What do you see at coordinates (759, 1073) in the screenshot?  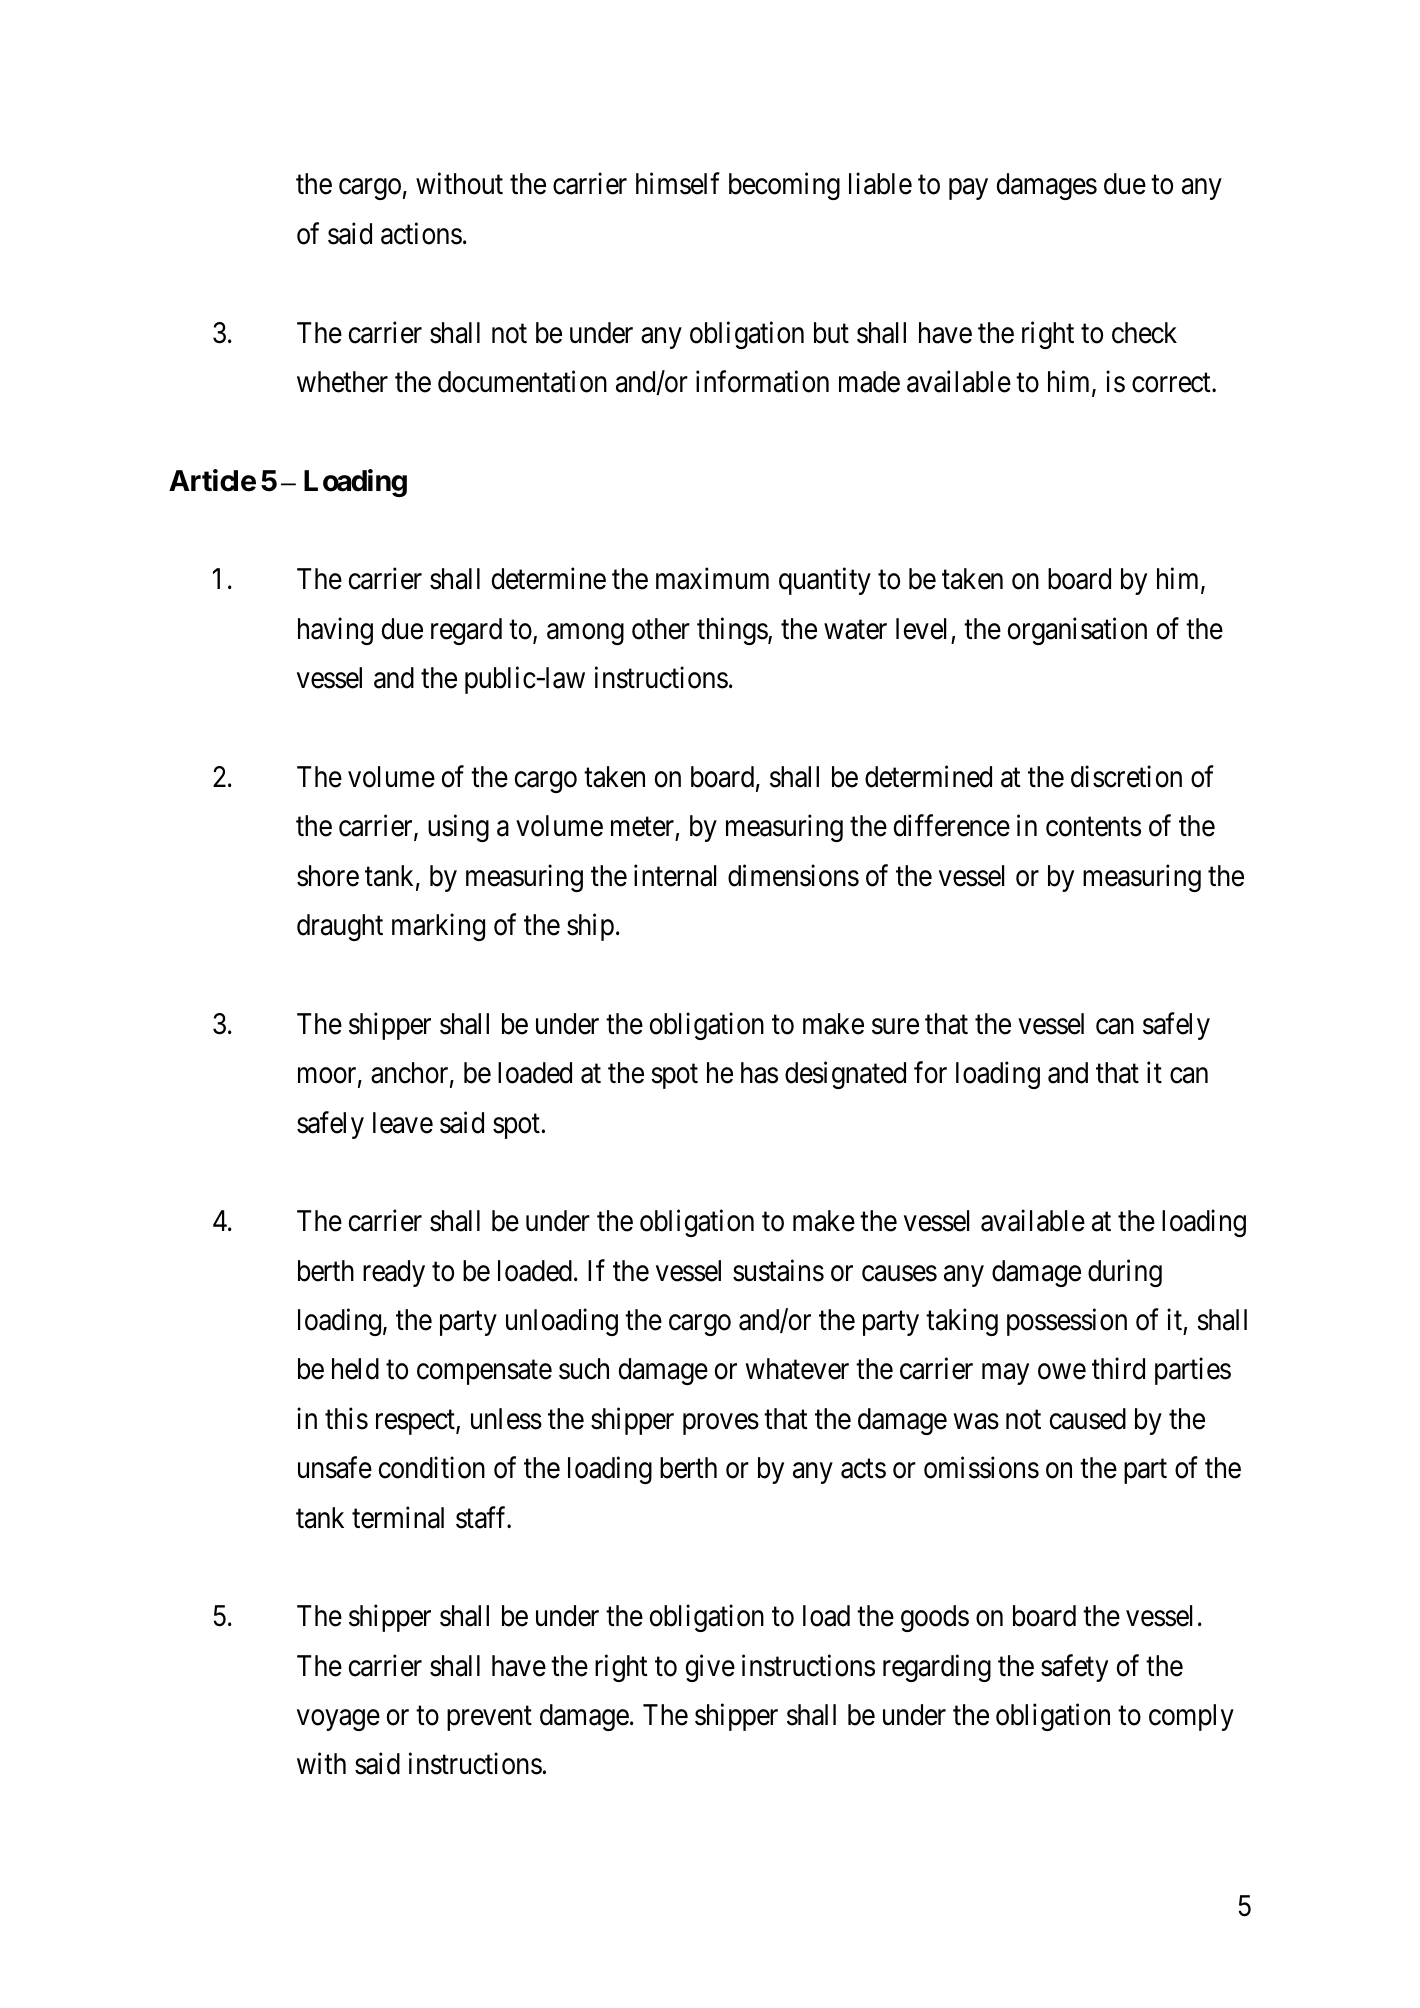 I see `has` at bounding box center [759, 1073].
